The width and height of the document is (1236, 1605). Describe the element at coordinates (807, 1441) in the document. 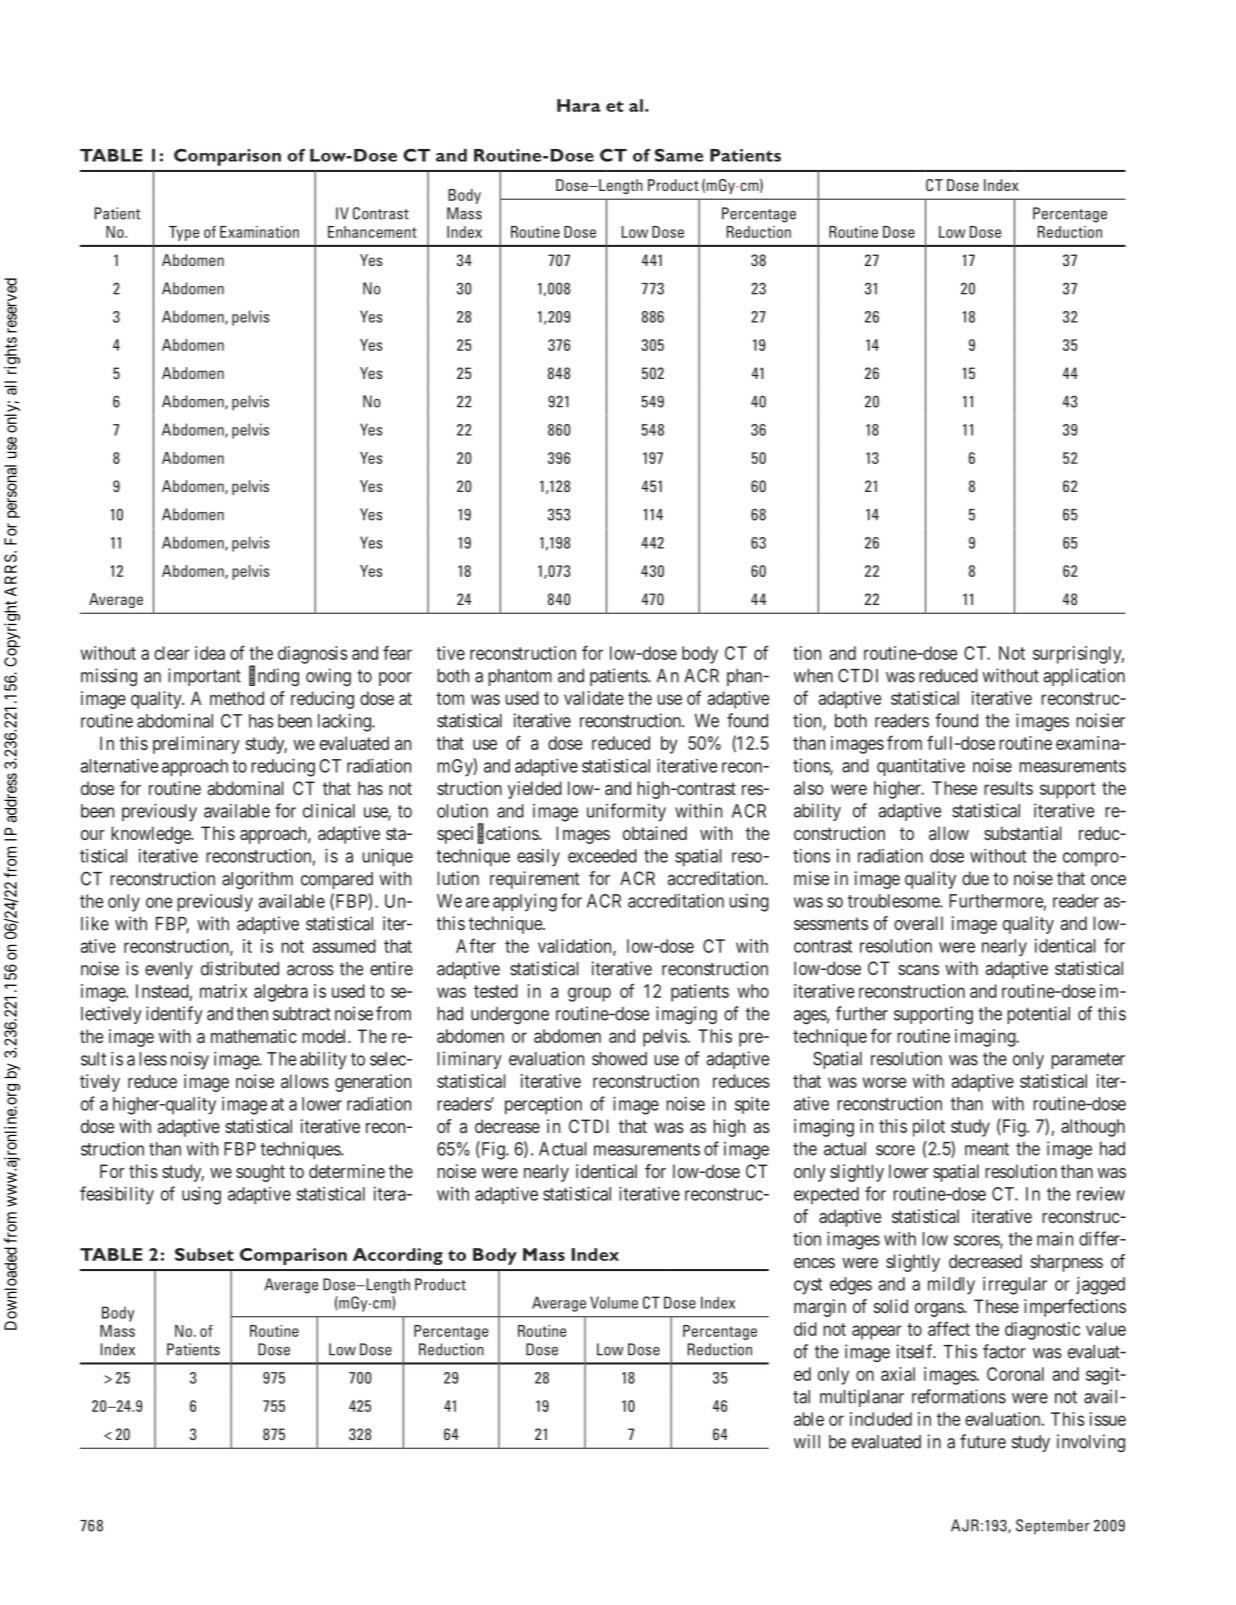

I see `will` at that location.
